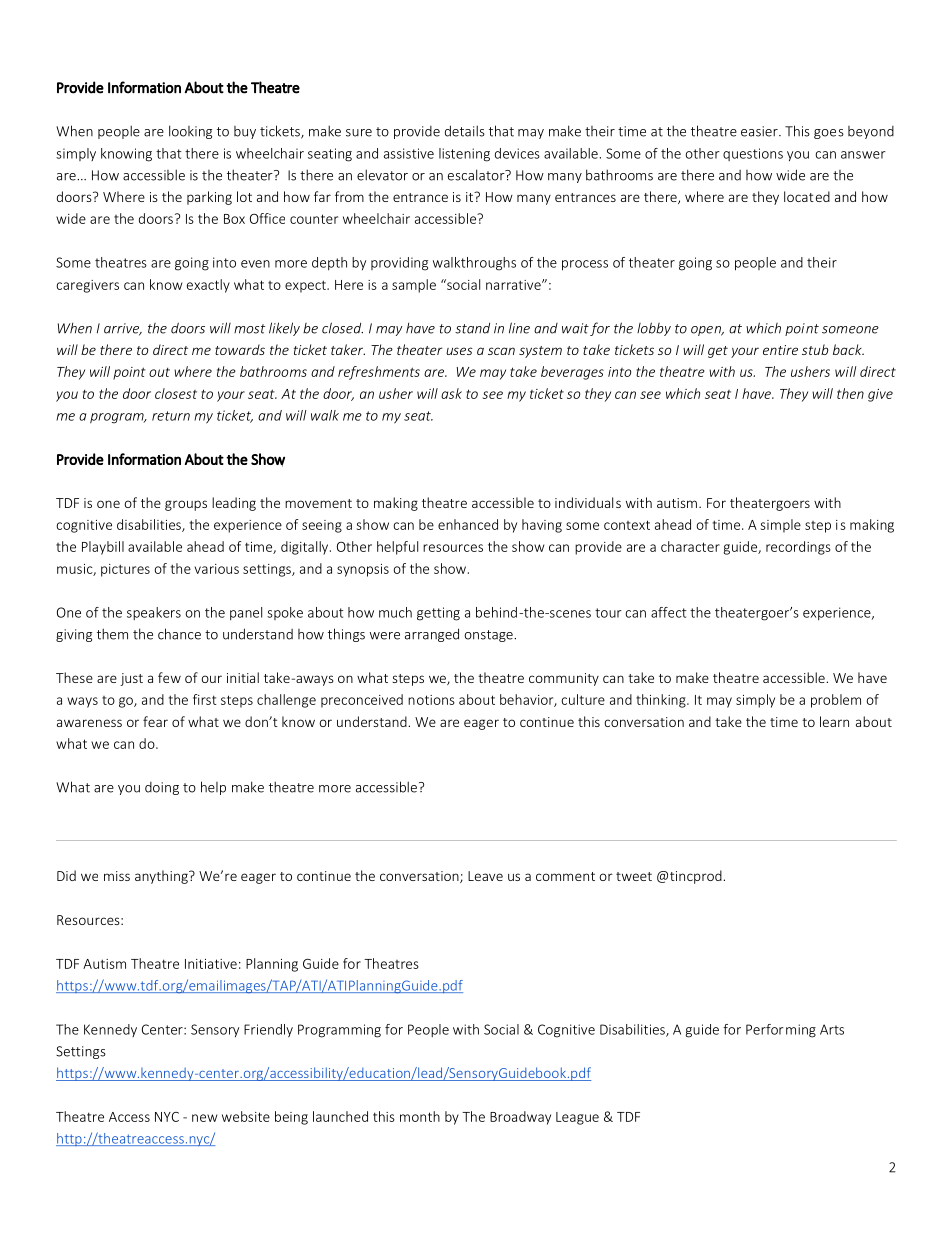 This screenshot has height=1233, width=952. What do you see at coordinates (204, 1118) in the screenshot?
I see `new` at bounding box center [204, 1118].
